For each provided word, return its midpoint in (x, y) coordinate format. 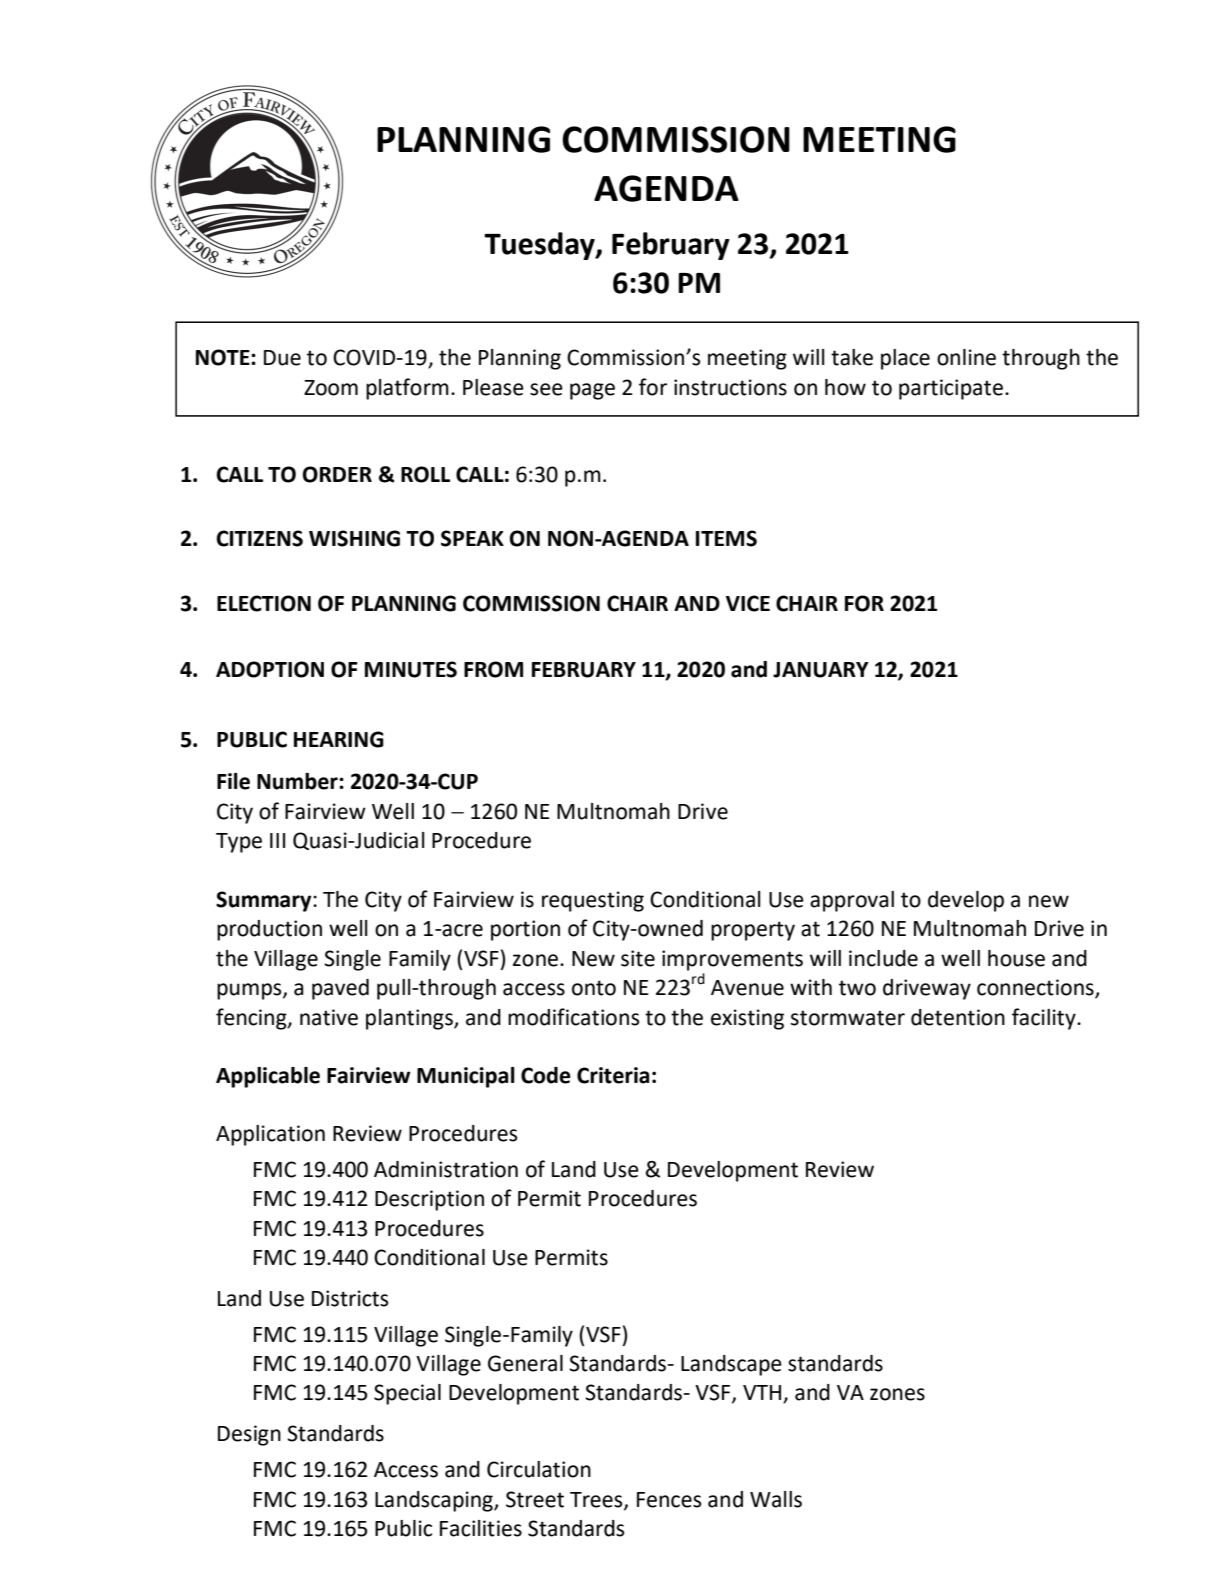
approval (852, 901)
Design (249, 1435)
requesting (593, 901)
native (329, 1017)
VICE (748, 603)
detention (958, 1017)
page (592, 391)
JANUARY (821, 670)
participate (951, 389)
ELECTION (264, 603)
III (277, 840)
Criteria (613, 1075)
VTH (763, 1394)
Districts (350, 1298)
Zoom (331, 388)
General (525, 1363)
